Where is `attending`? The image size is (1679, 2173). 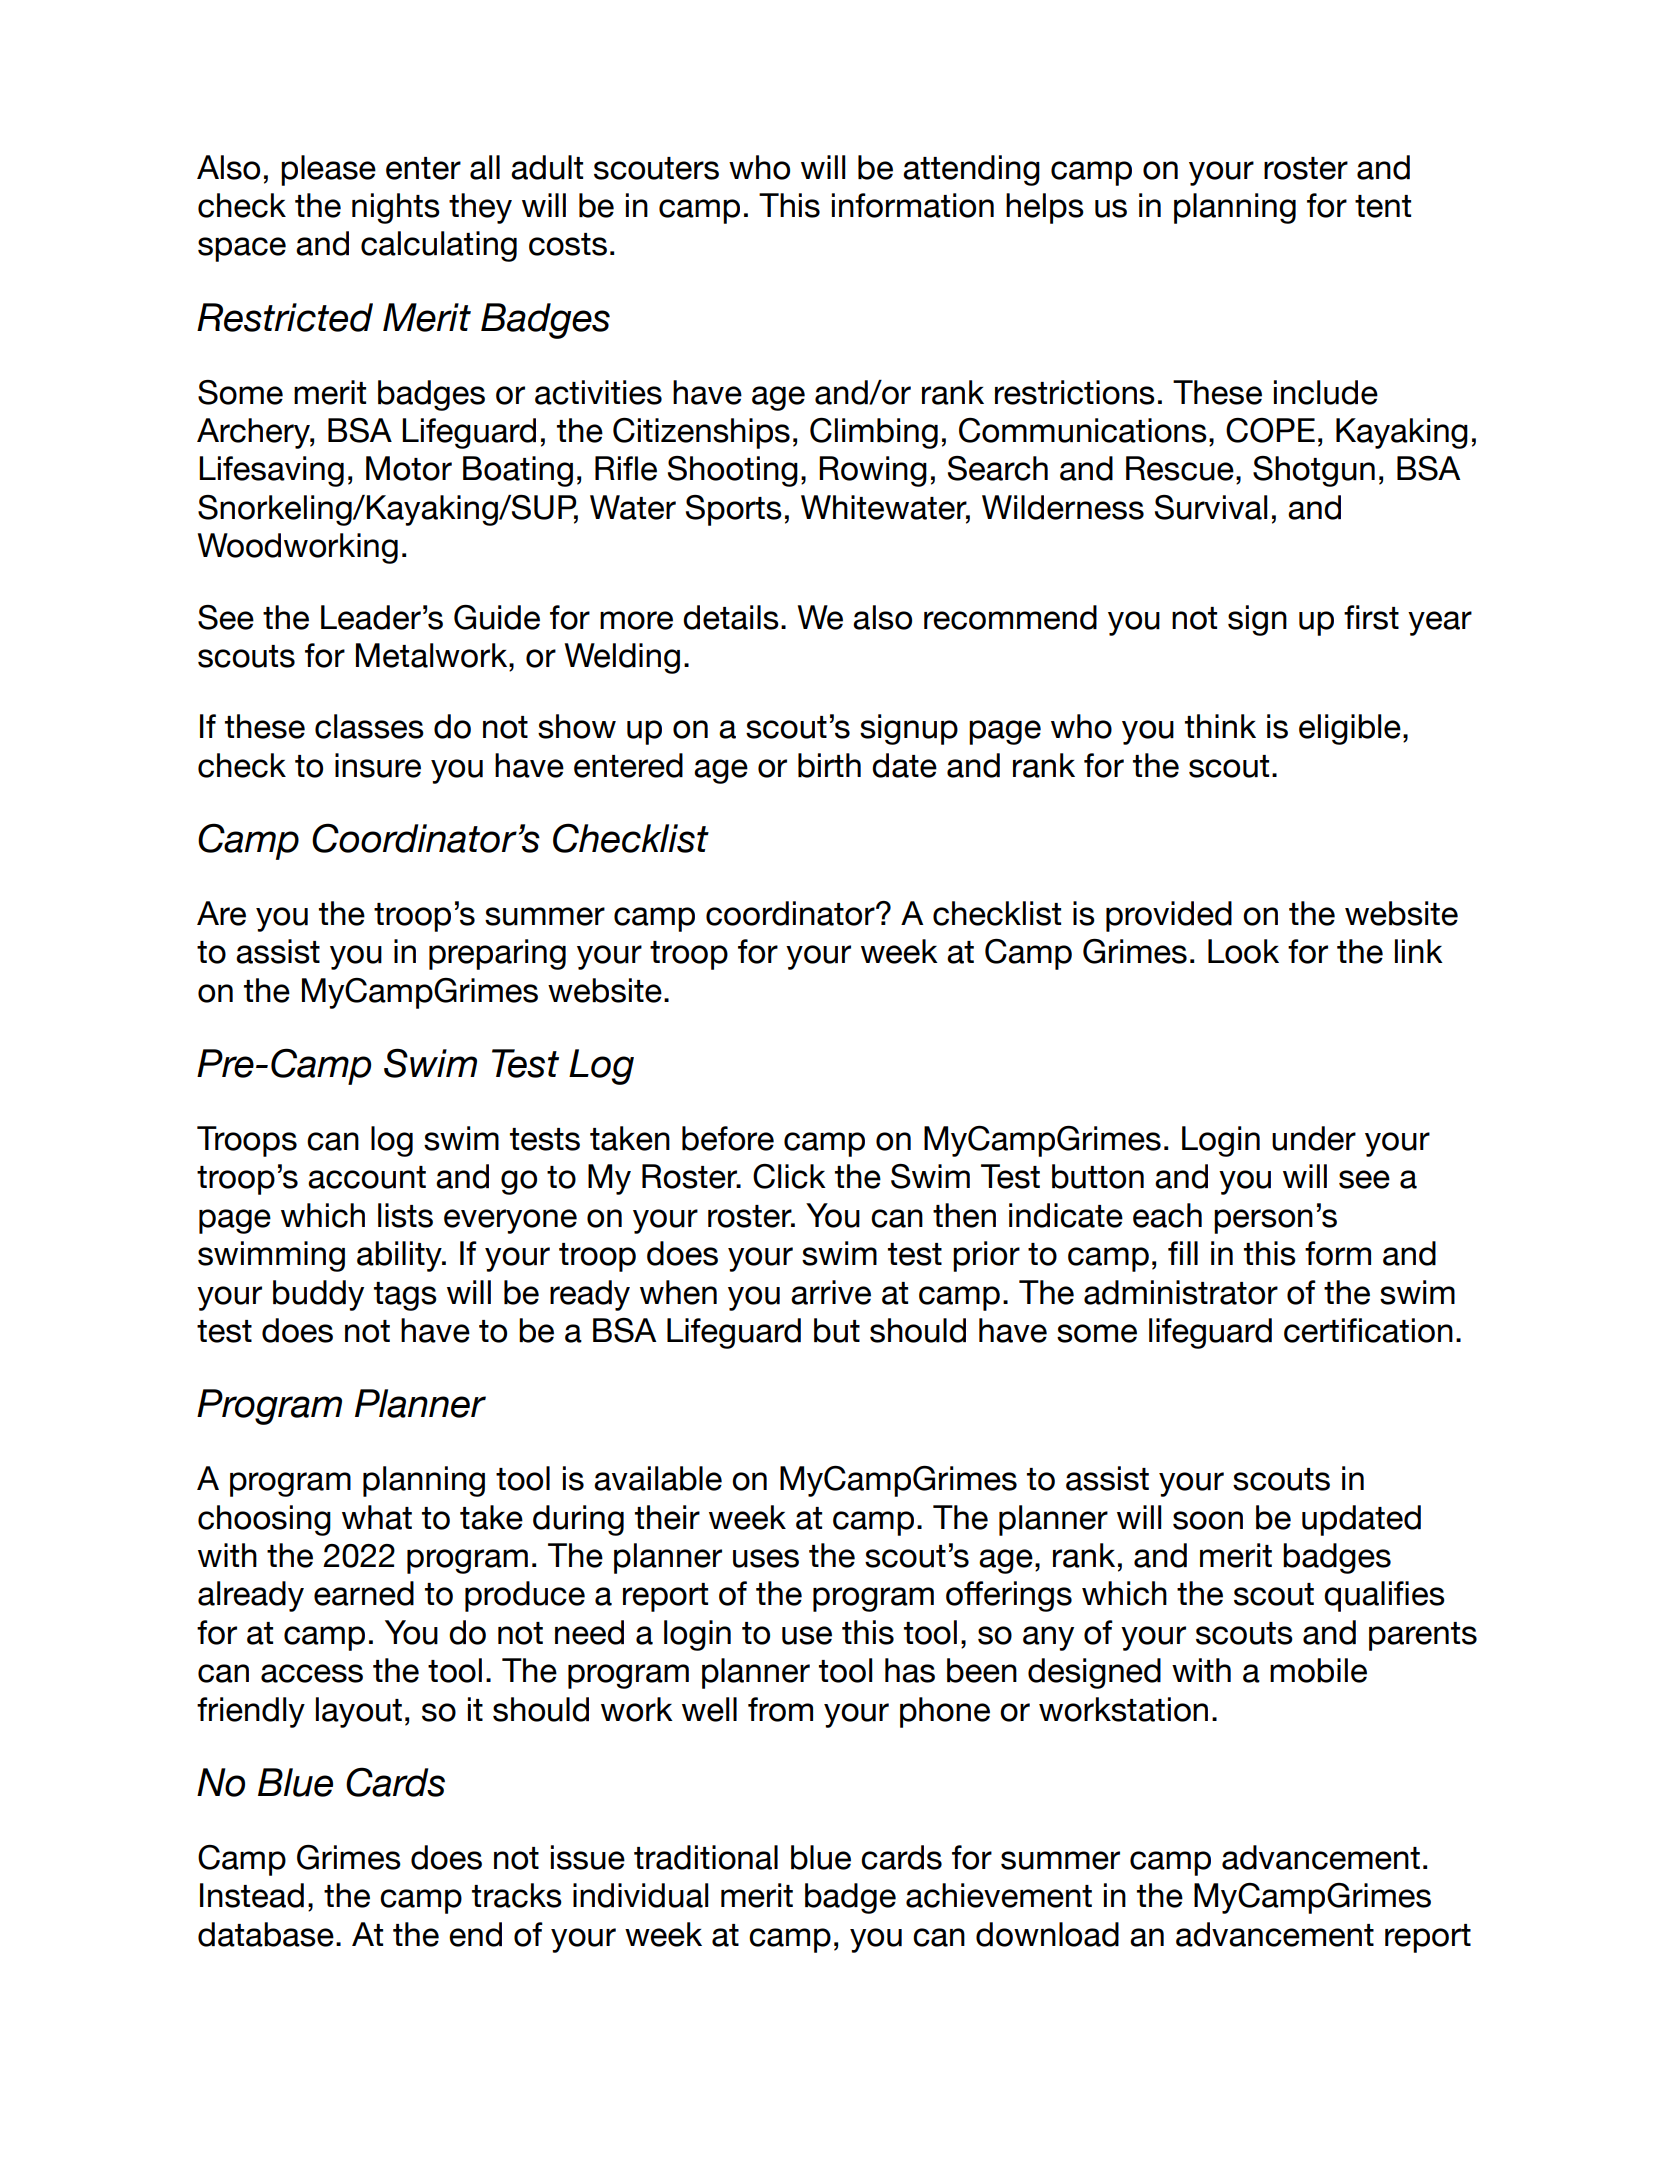 attending is located at coordinates (971, 170).
